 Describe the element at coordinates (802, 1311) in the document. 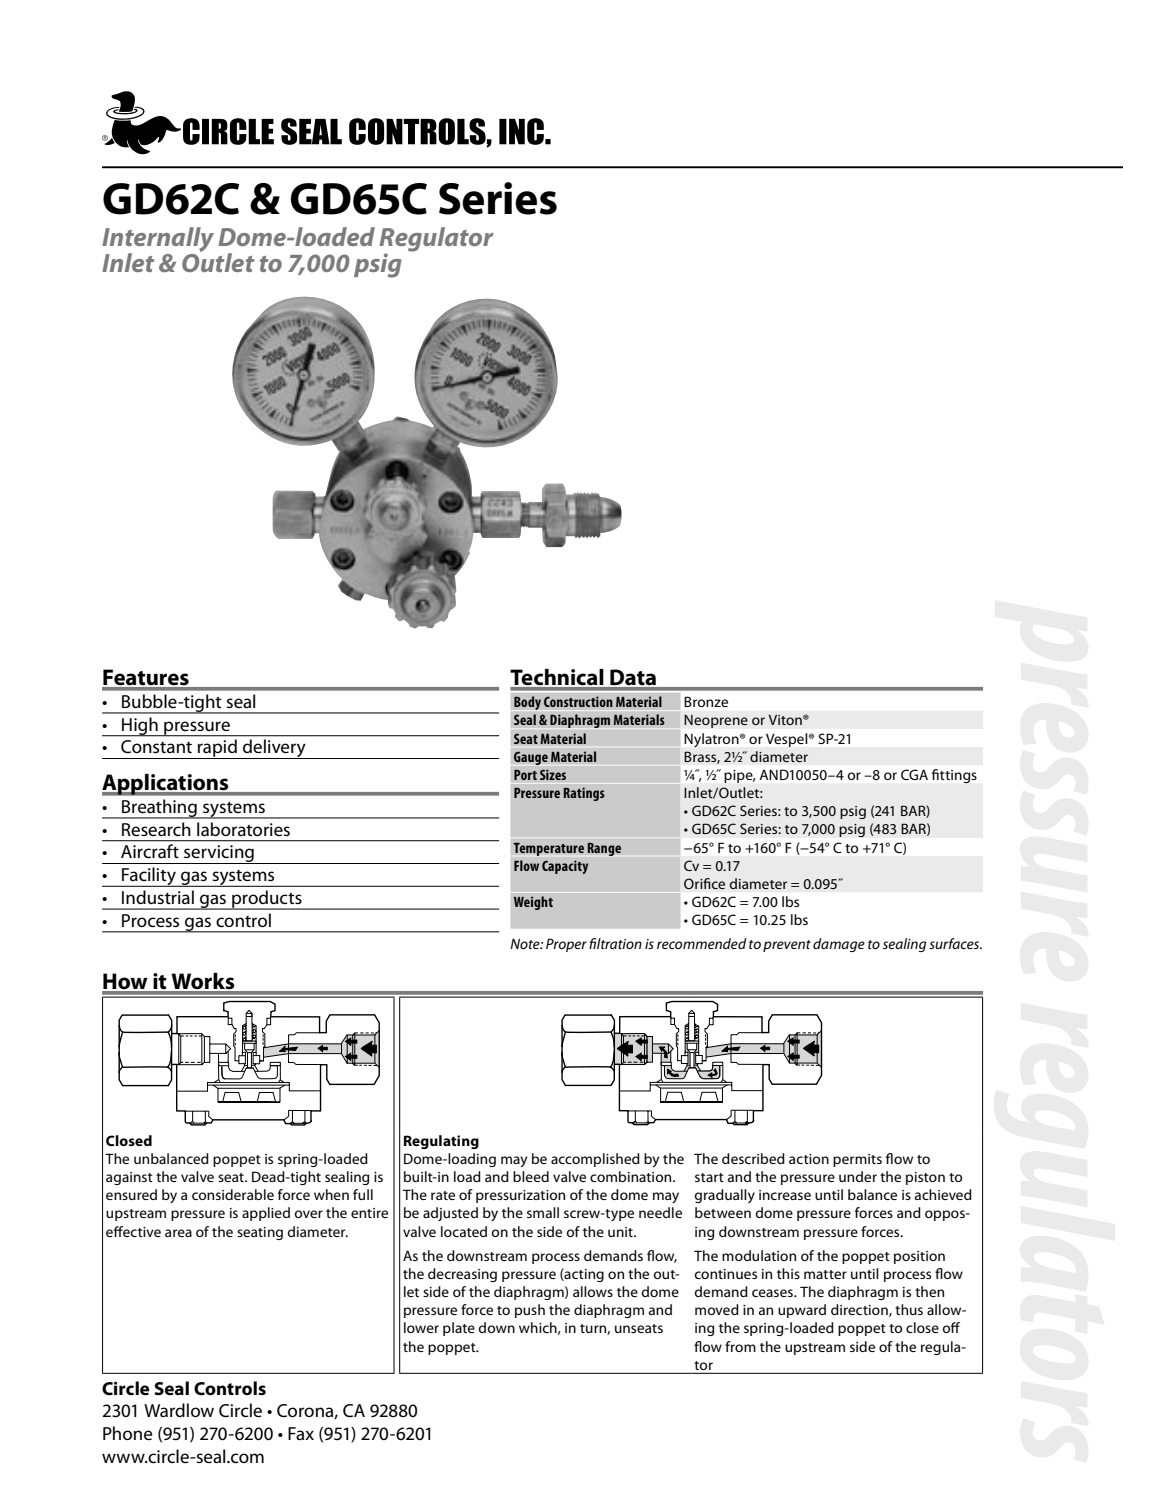

I see `upward` at that location.
